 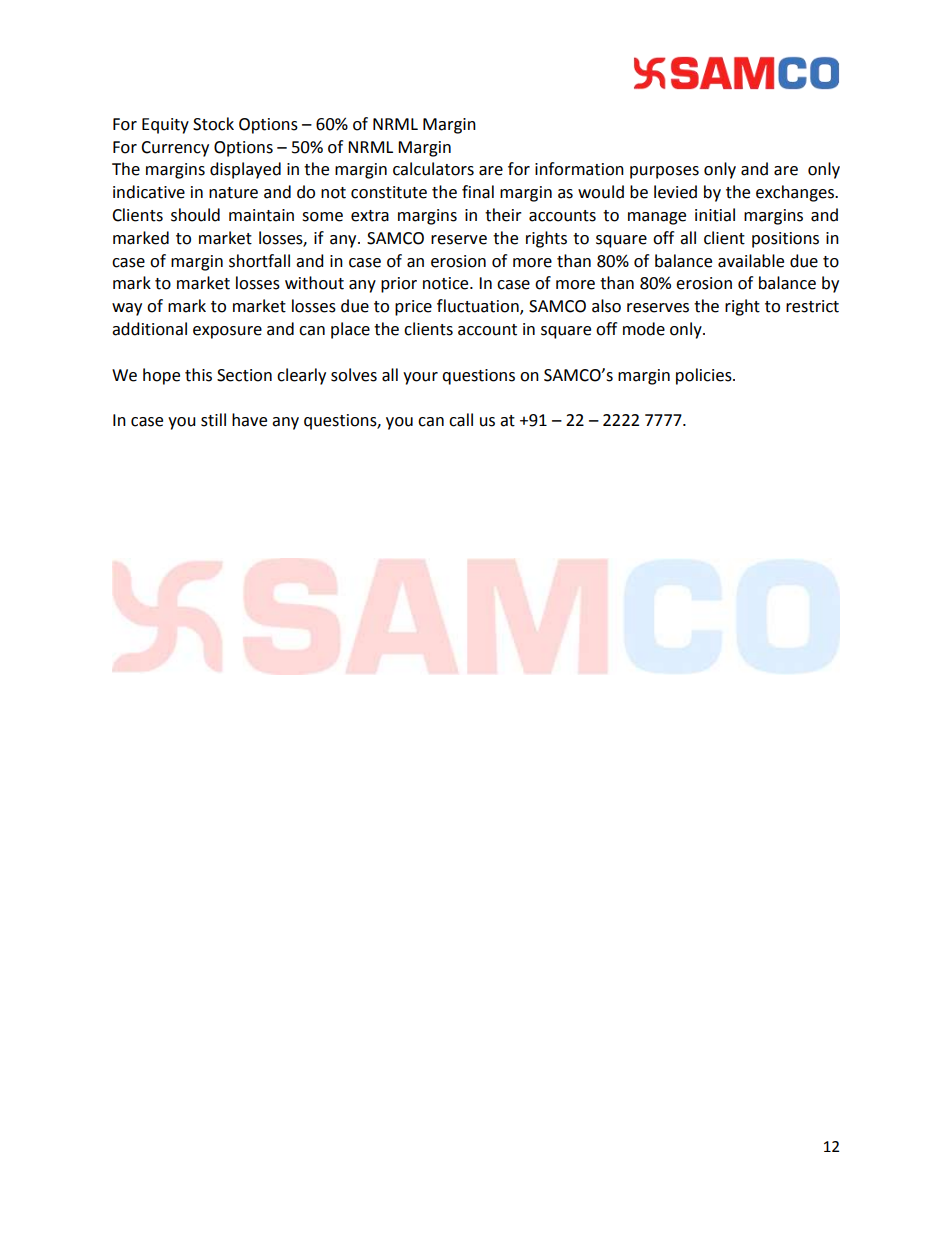 What do you see at coordinates (350, 330) in the screenshot?
I see `place` at bounding box center [350, 330].
